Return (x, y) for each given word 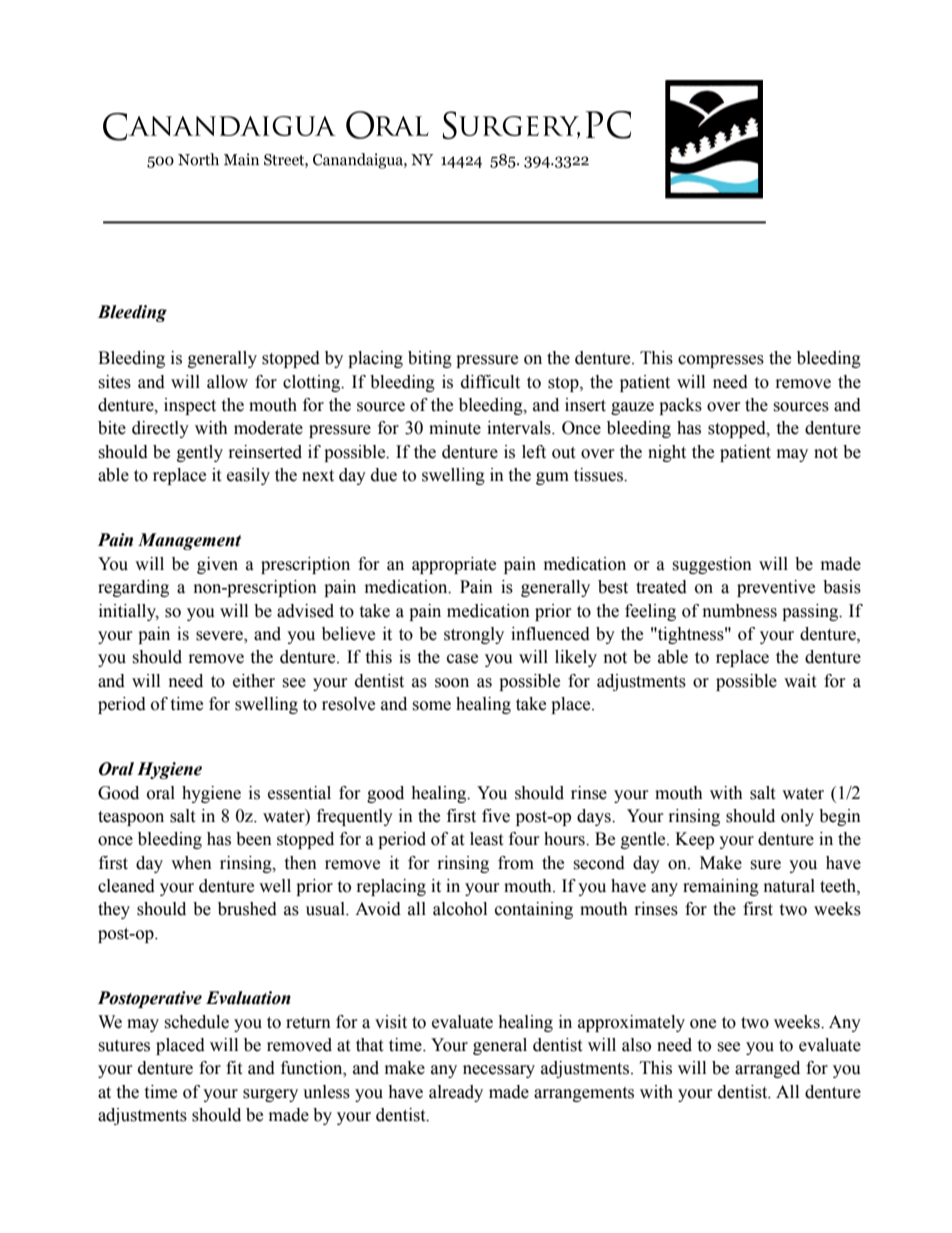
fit (234, 1068)
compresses (721, 361)
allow (227, 382)
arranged (767, 1069)
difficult (490, 382)
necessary (499, 1071)
